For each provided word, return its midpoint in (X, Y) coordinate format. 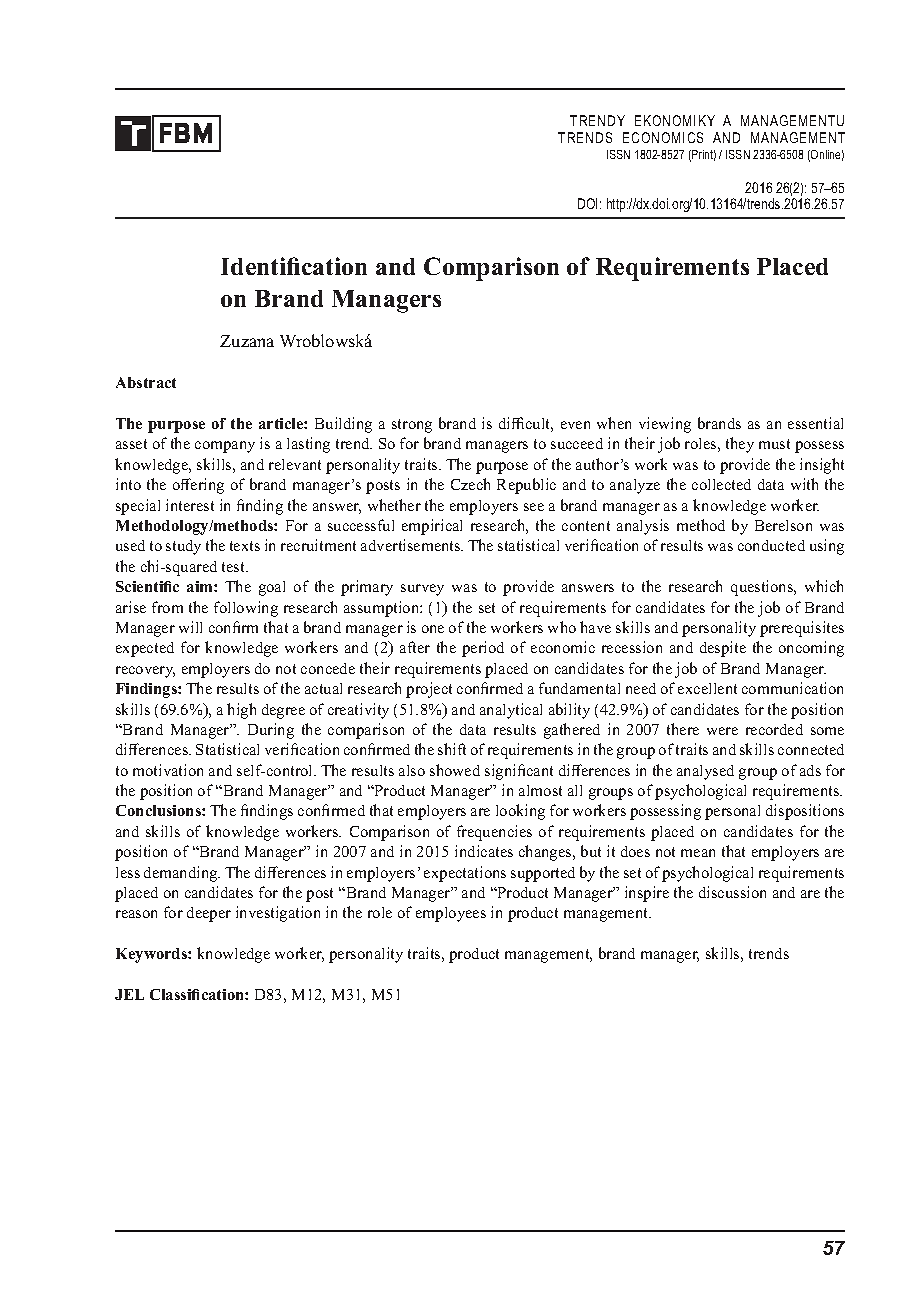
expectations (465, 874)
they (740, 445)
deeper (209, 914)
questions (763, 588)
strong (412, 426)
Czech (470, 484)
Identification (294, 266)
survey (422, 590)
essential (815, 423)
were (722, 731)
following (246, 609)
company (225, 447)
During (271, 731)
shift (452, 749)
